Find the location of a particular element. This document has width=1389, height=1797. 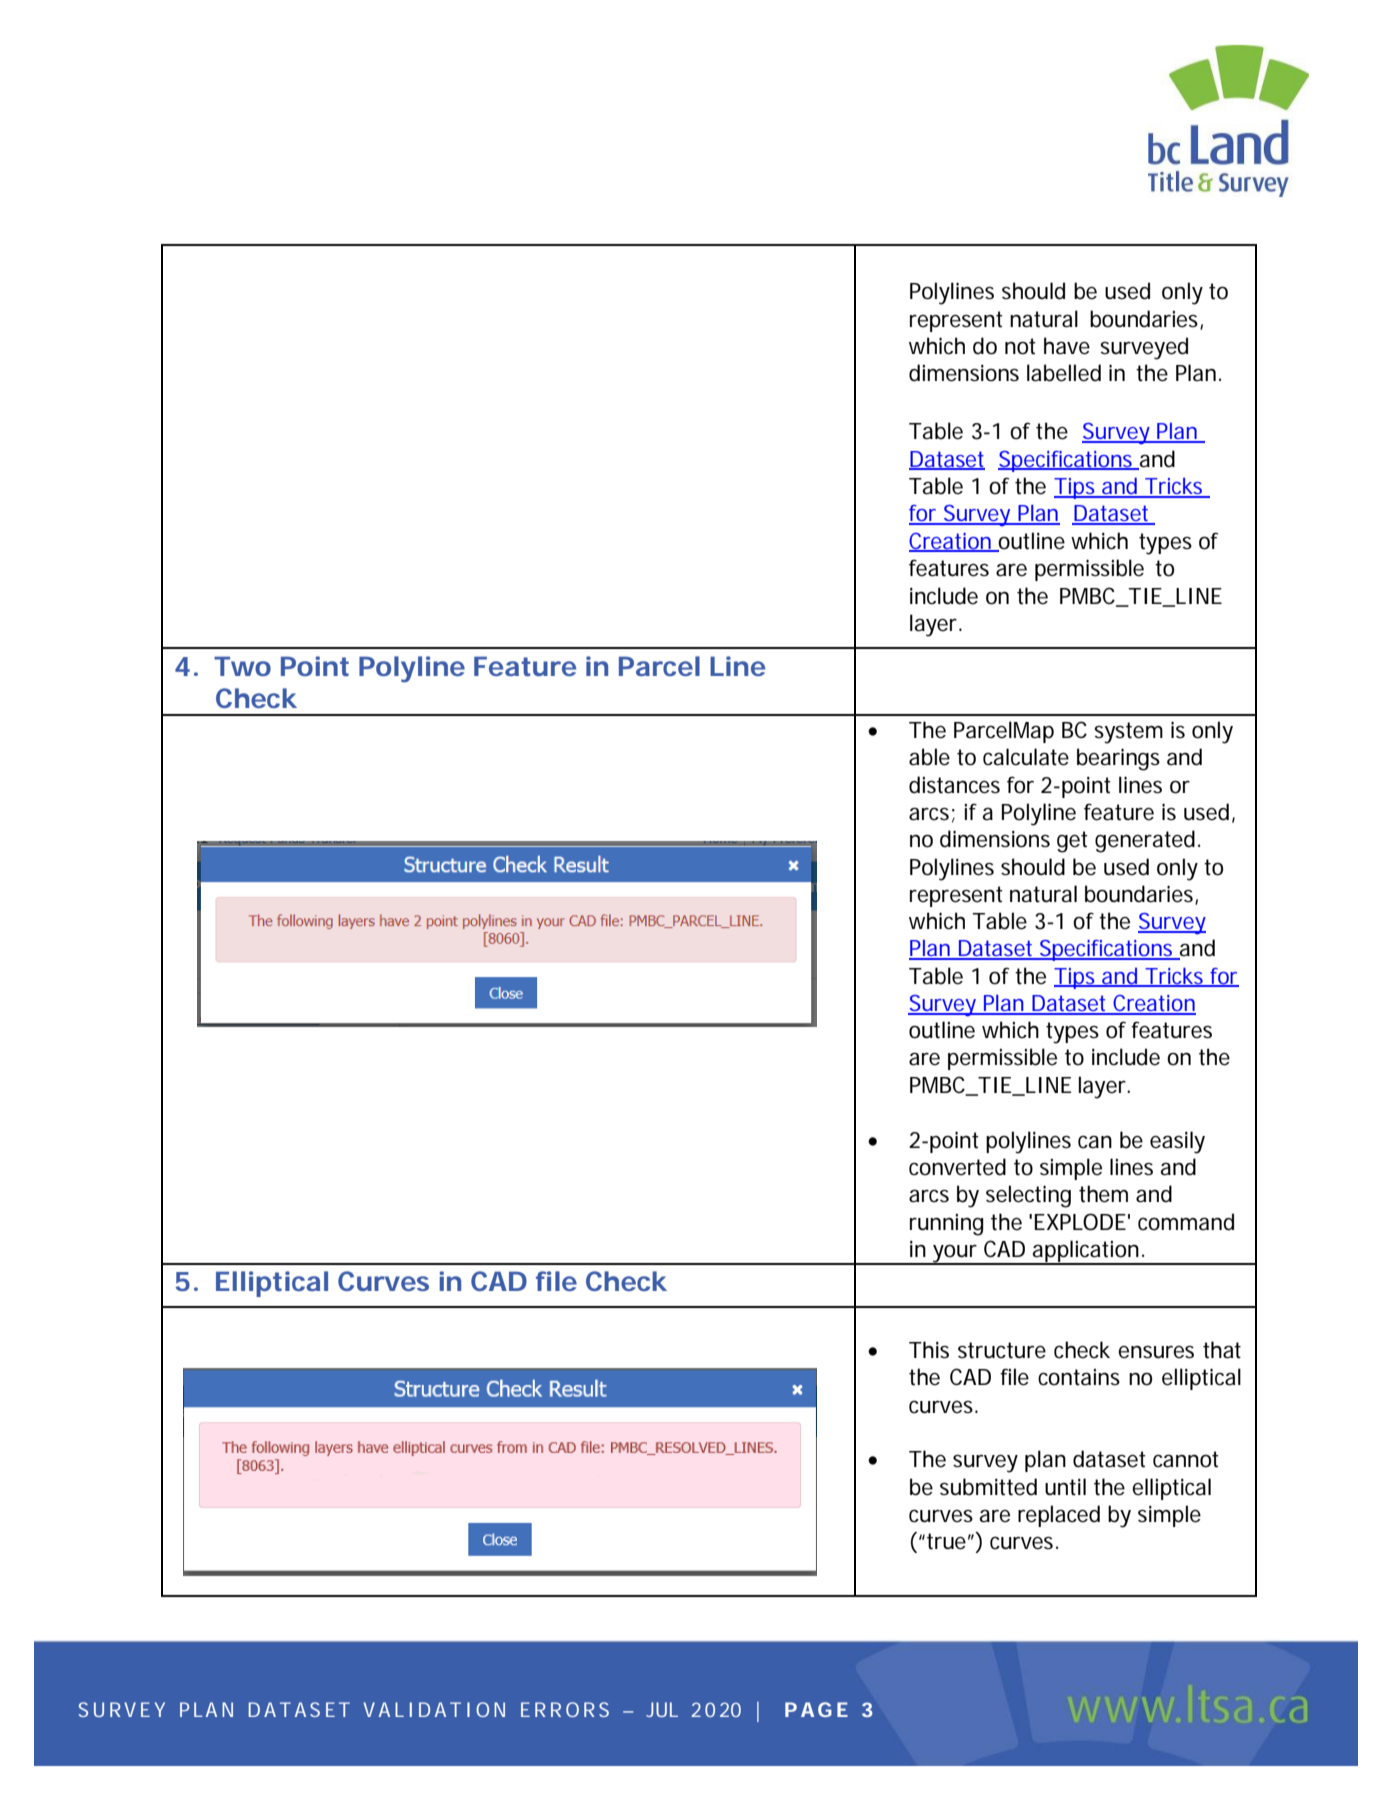

submitted is located at coordinates (988, 1487).
